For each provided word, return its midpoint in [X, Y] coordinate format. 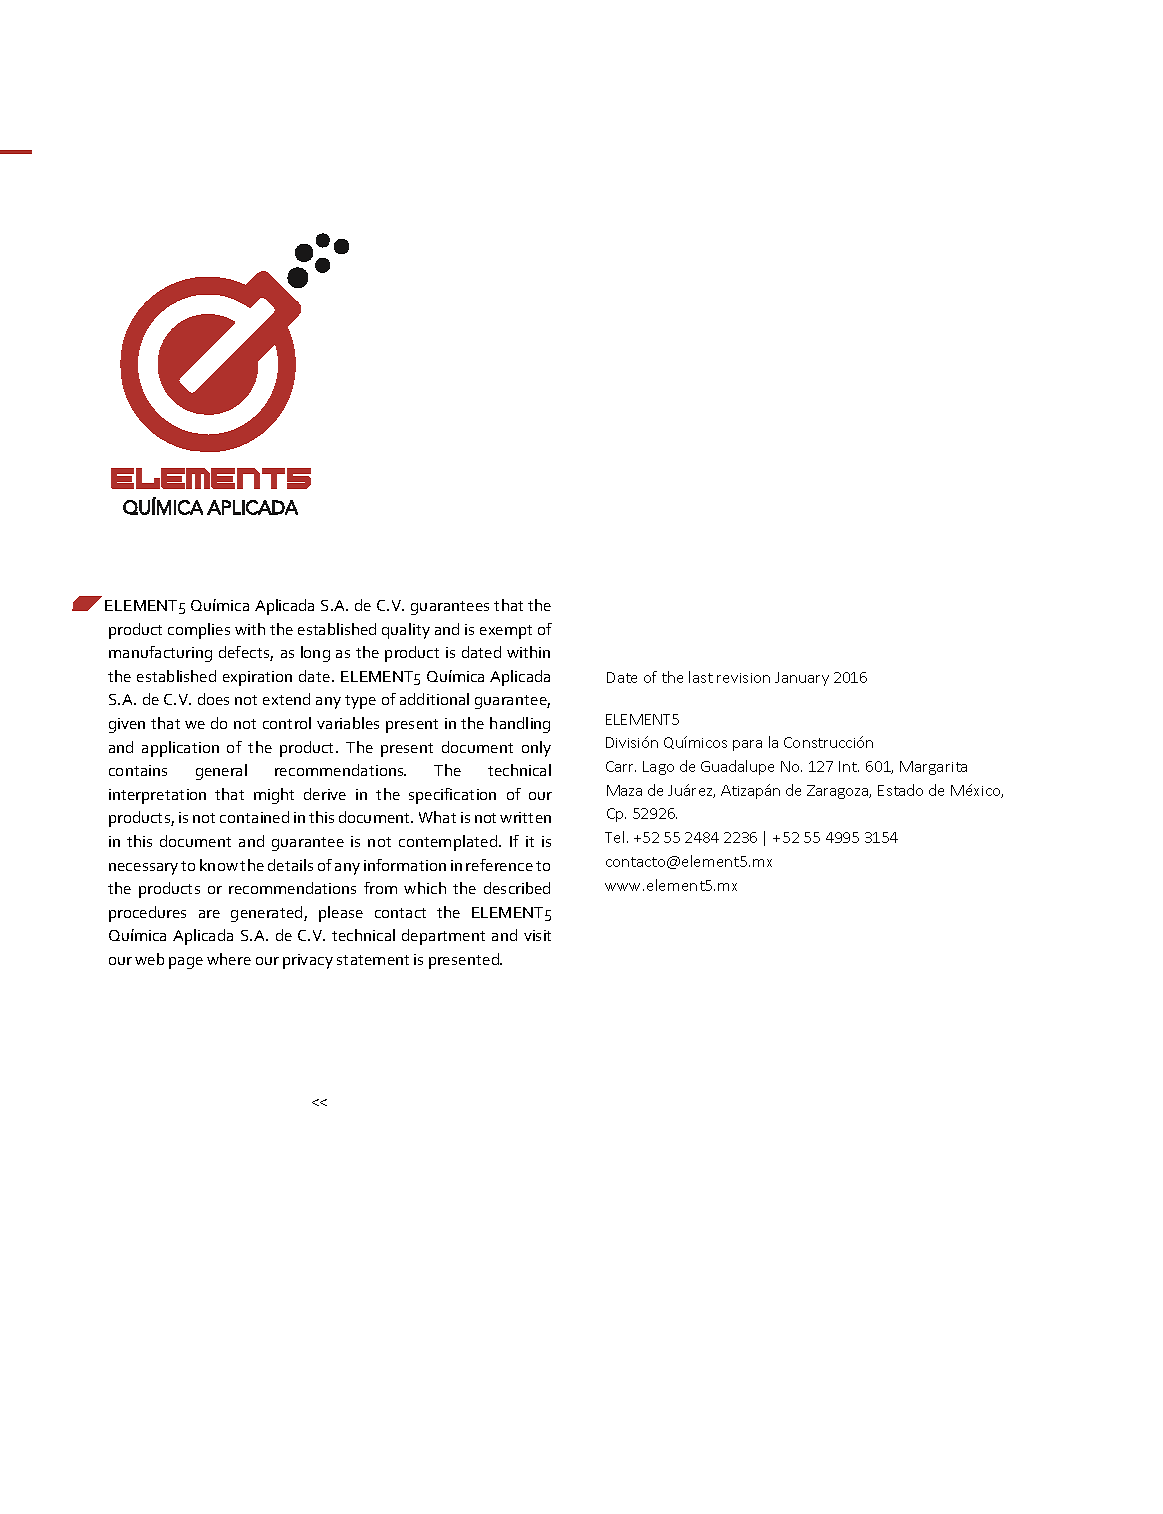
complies [199, 631]
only [536, 749]
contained [254, 817]
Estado [900, 790]
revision [743, 678]
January [802, 679]
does [213, 699]
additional [434, 699]
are [209, 914]
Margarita [933, 768]
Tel [614, 837]
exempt [506, 632]
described [517, 888]
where [229, 959]
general [221, 772]
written [525, 817]
